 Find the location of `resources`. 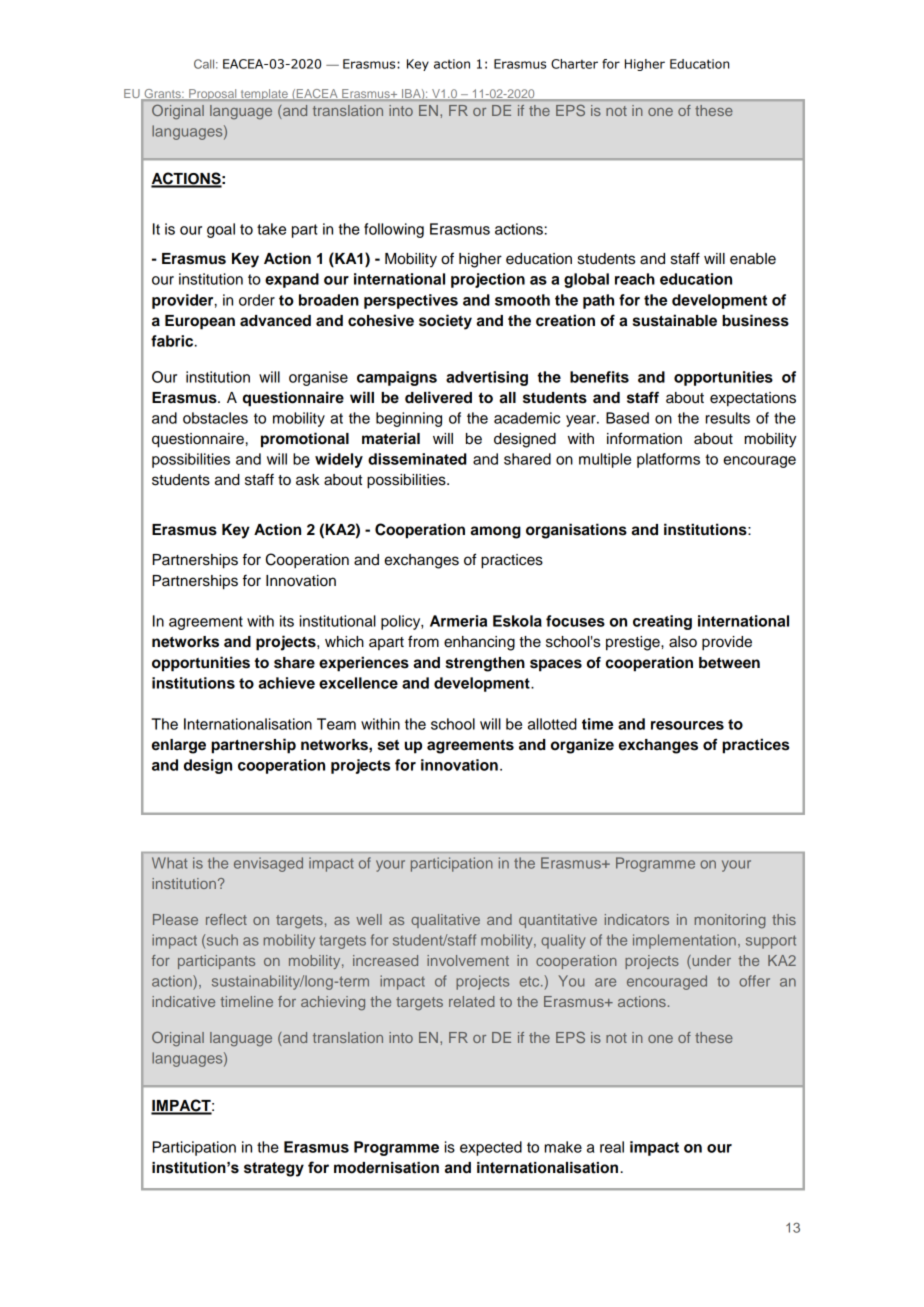

resources is located at coordinates (687, 725).
